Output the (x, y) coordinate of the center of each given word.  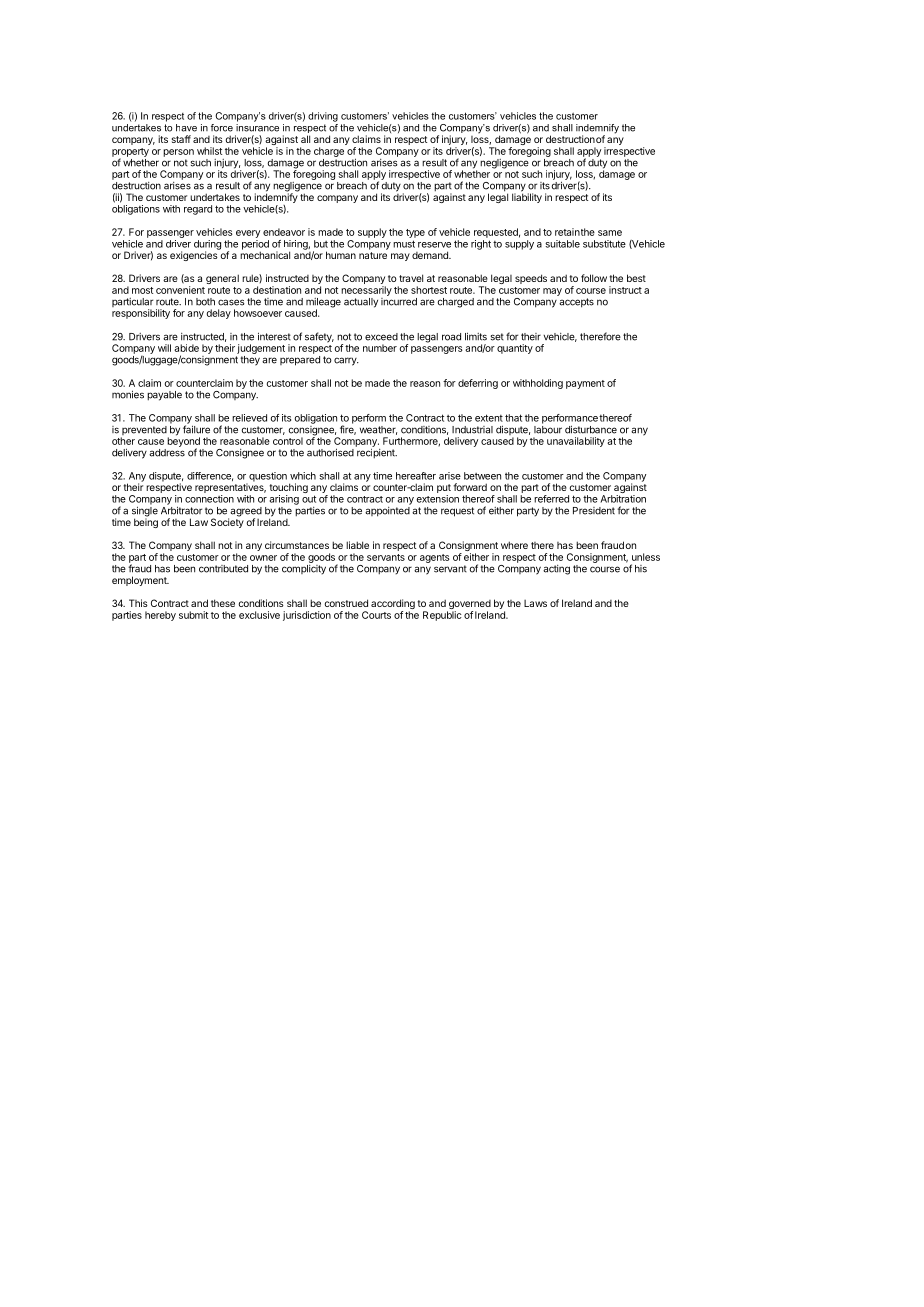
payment (585, 384)
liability (527, 197)
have (186, 128)
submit (193, 615)
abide (186, 348)
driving (323, 117)
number (380, 348)
